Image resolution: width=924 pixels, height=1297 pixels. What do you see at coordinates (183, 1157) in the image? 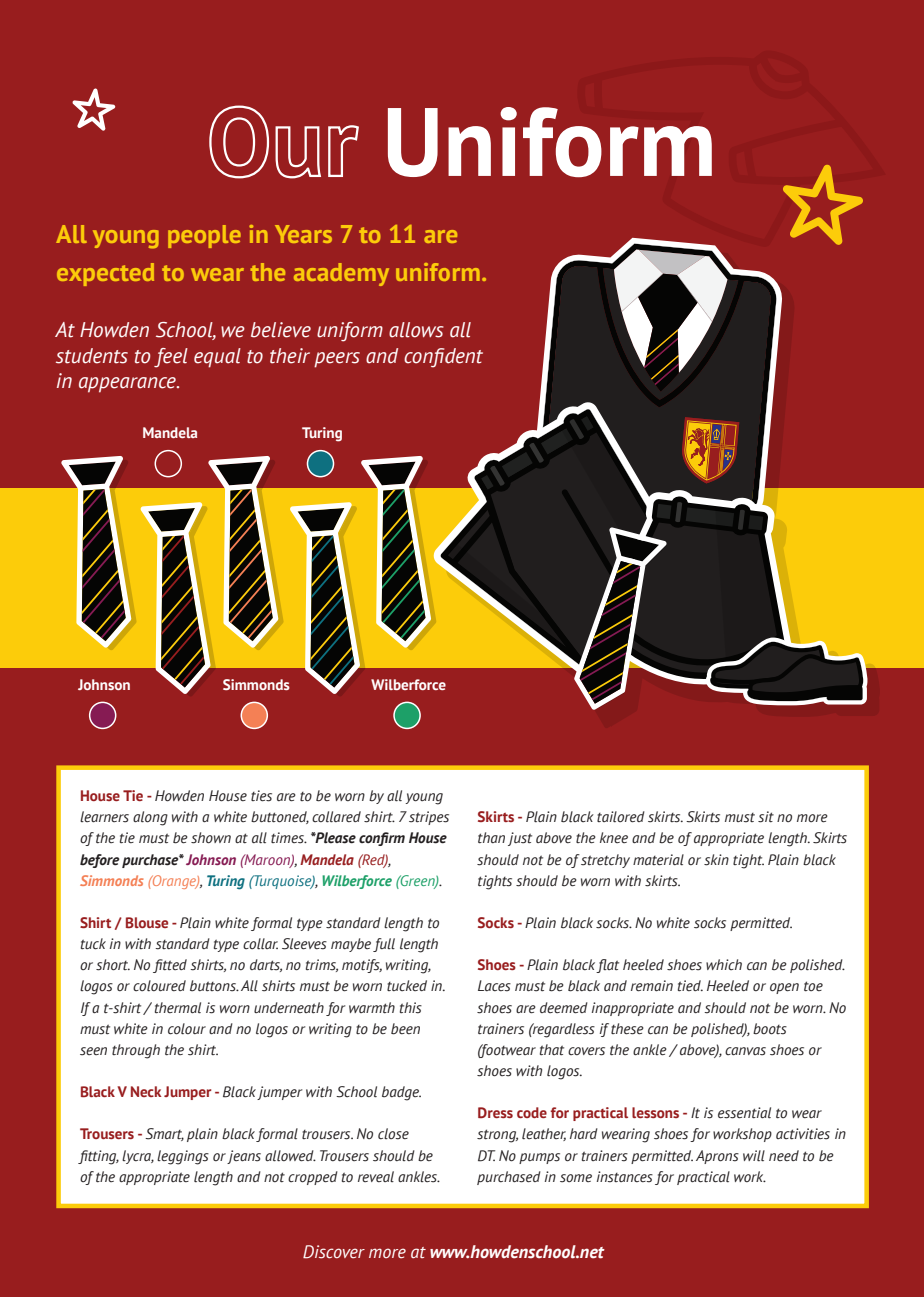
I see `leggings` at bounding box center [183, 1157].
